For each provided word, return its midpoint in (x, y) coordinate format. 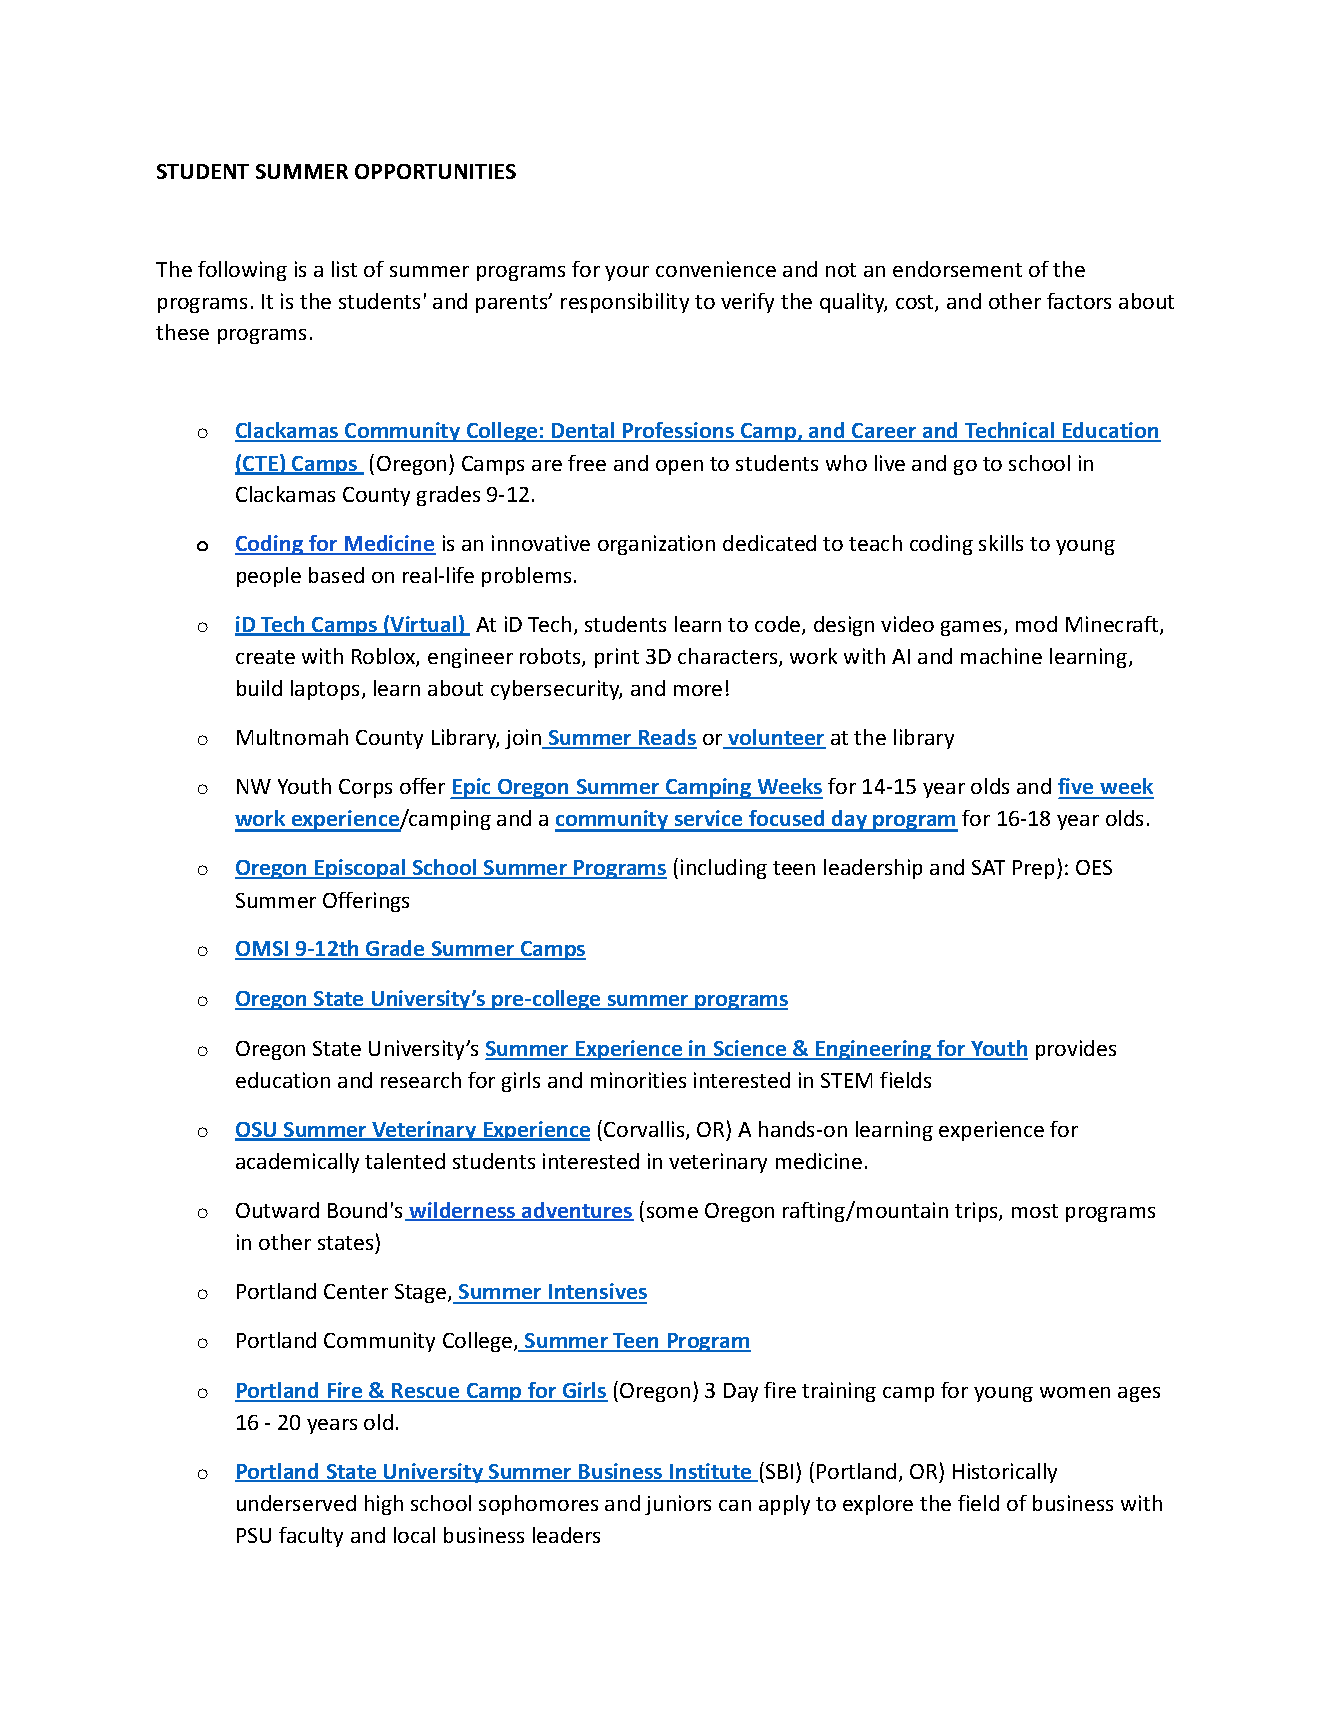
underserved (296, 1503)
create (265, 657)
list (344, 269)
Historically (1005, 1473)
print (617, 658)
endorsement (957, 269)
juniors (678, 1505)
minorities (638, 1080)
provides (1076, 1050)
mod (1036, 624)
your (627, 273)
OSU (257, 1131)
